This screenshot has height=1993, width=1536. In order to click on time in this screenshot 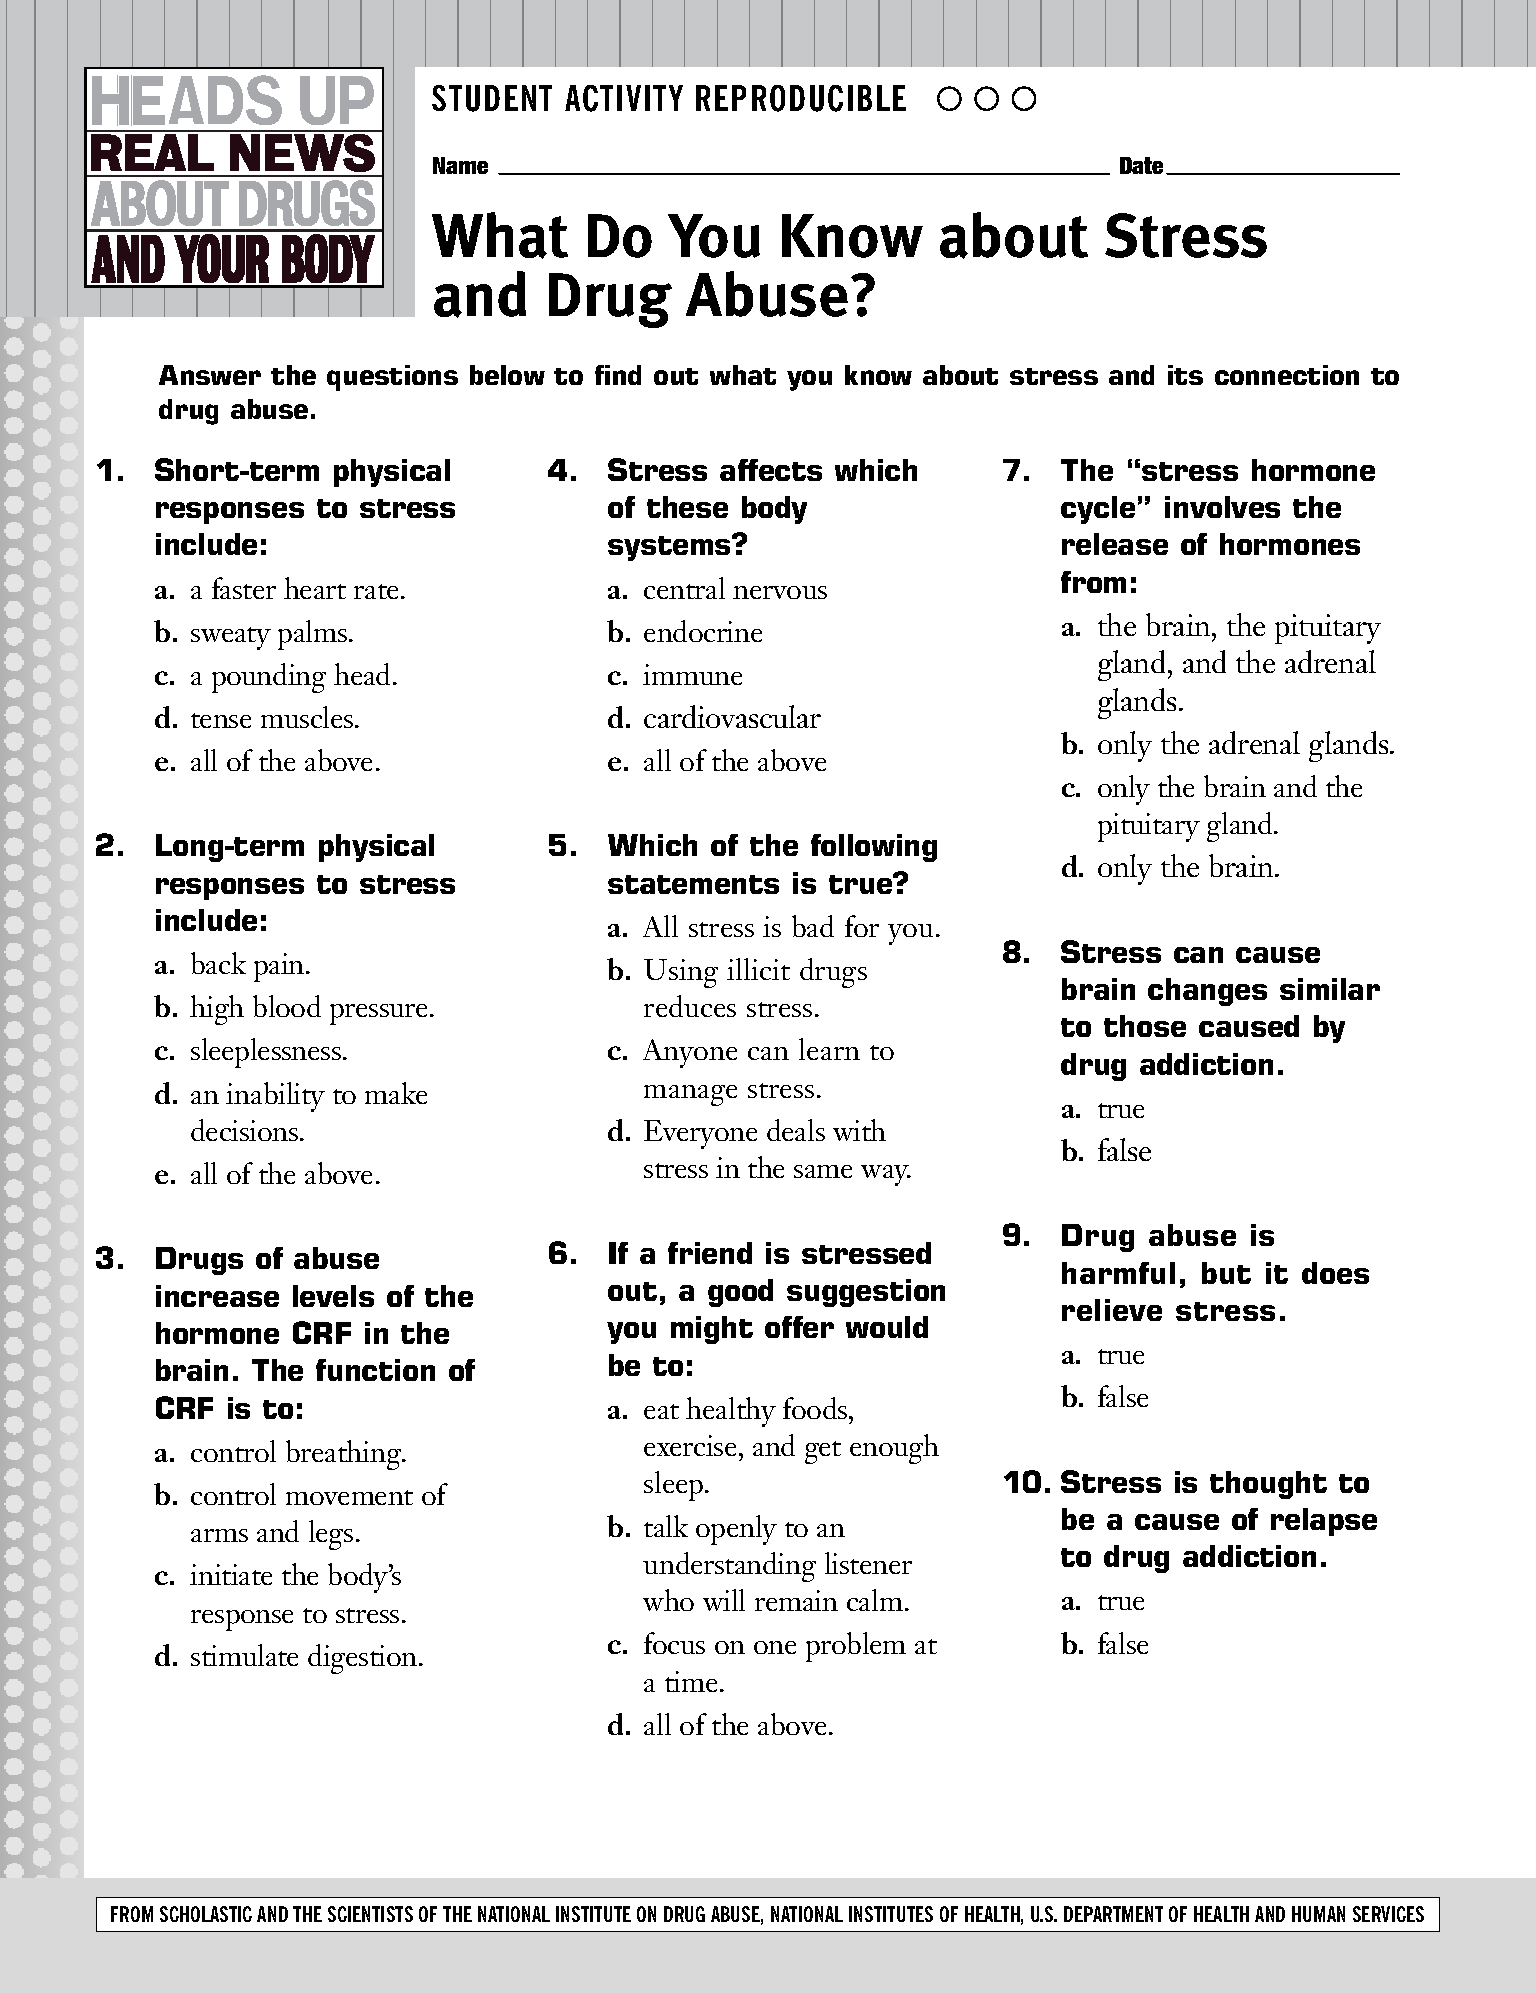, I will do `click(691, 1681)`.
